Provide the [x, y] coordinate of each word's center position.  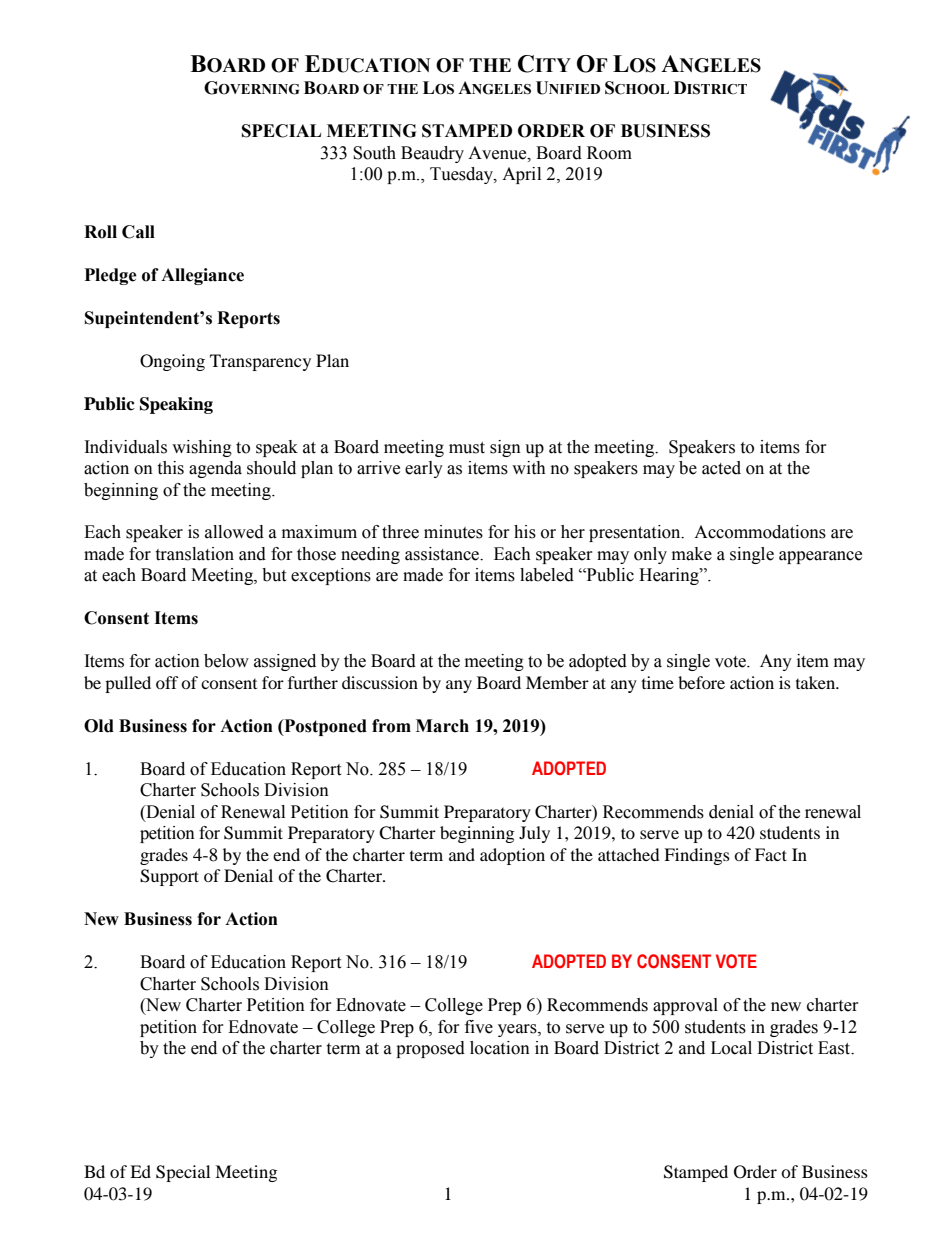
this [170, 468]
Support [169, 877]
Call [138, 232]
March [442, 726]
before [701, 682]
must [467, 448]
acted [721, 468]
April [521, 175]
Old [99, 726]
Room [609, 153]
